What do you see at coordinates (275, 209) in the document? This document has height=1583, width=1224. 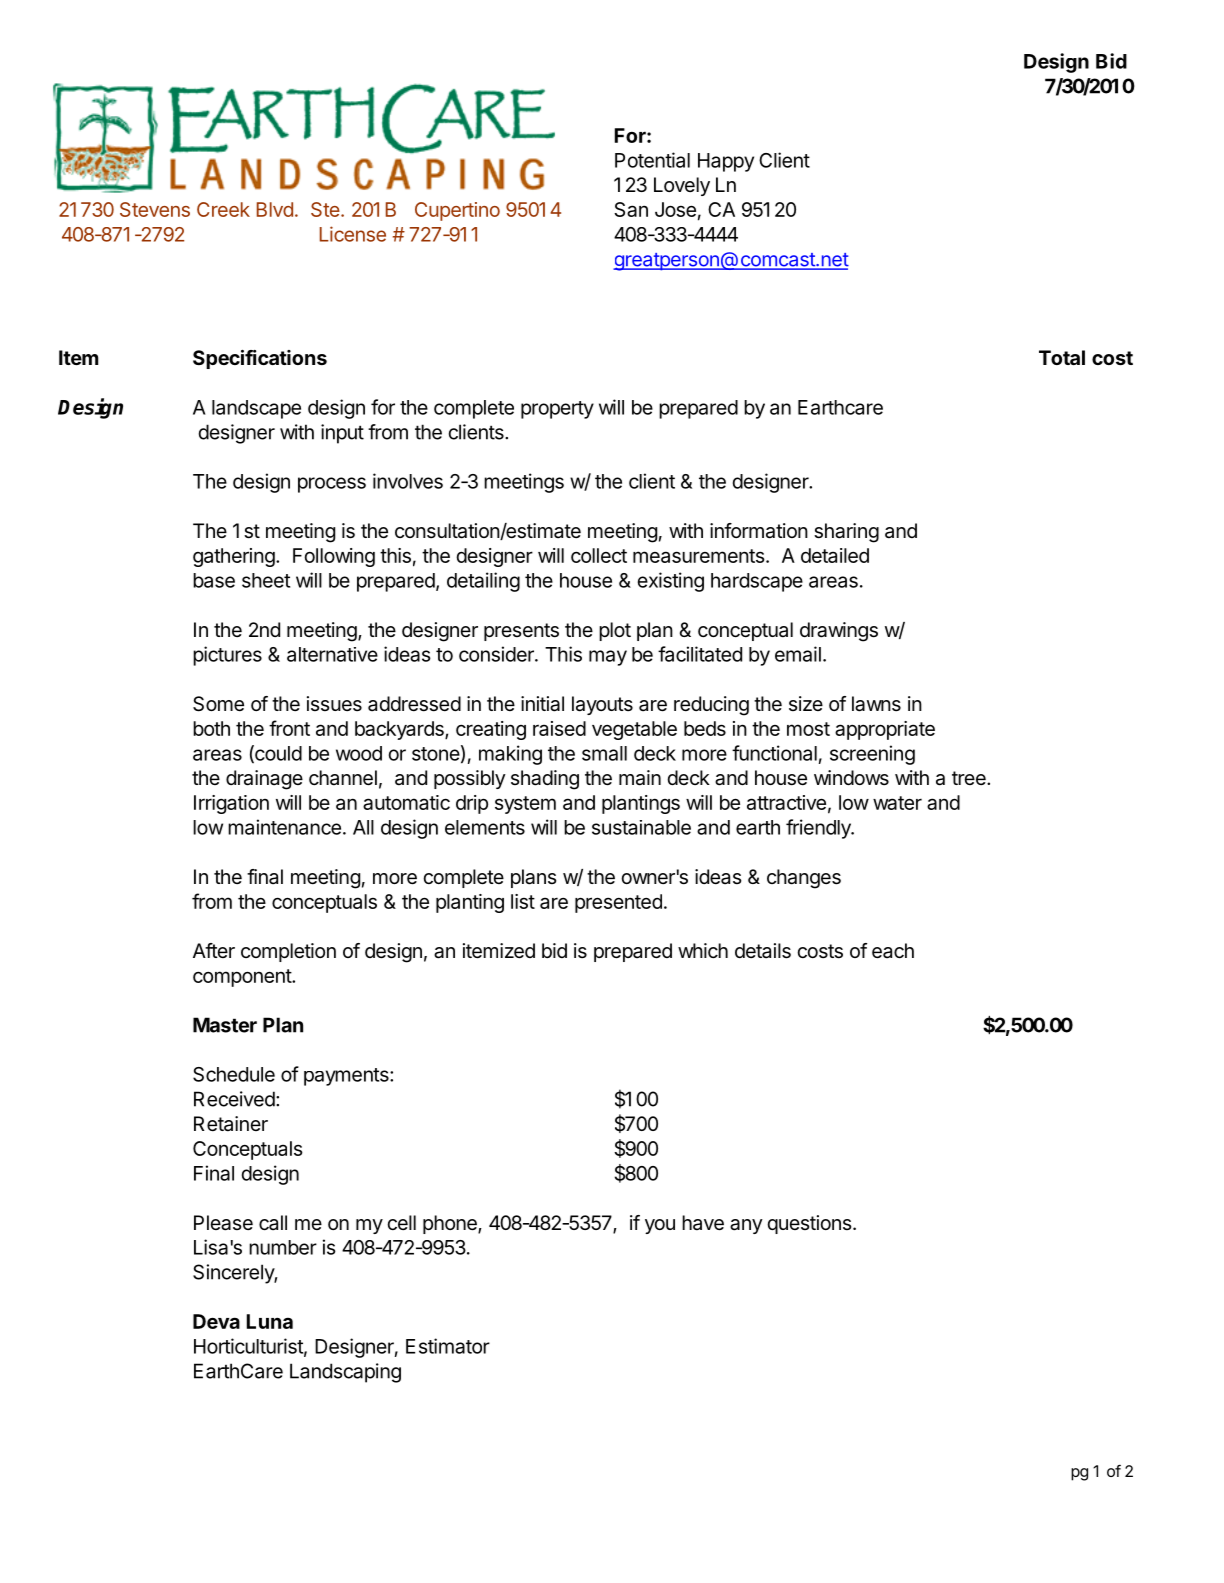 I see `Blvd` at bounding box center [275, 209].
